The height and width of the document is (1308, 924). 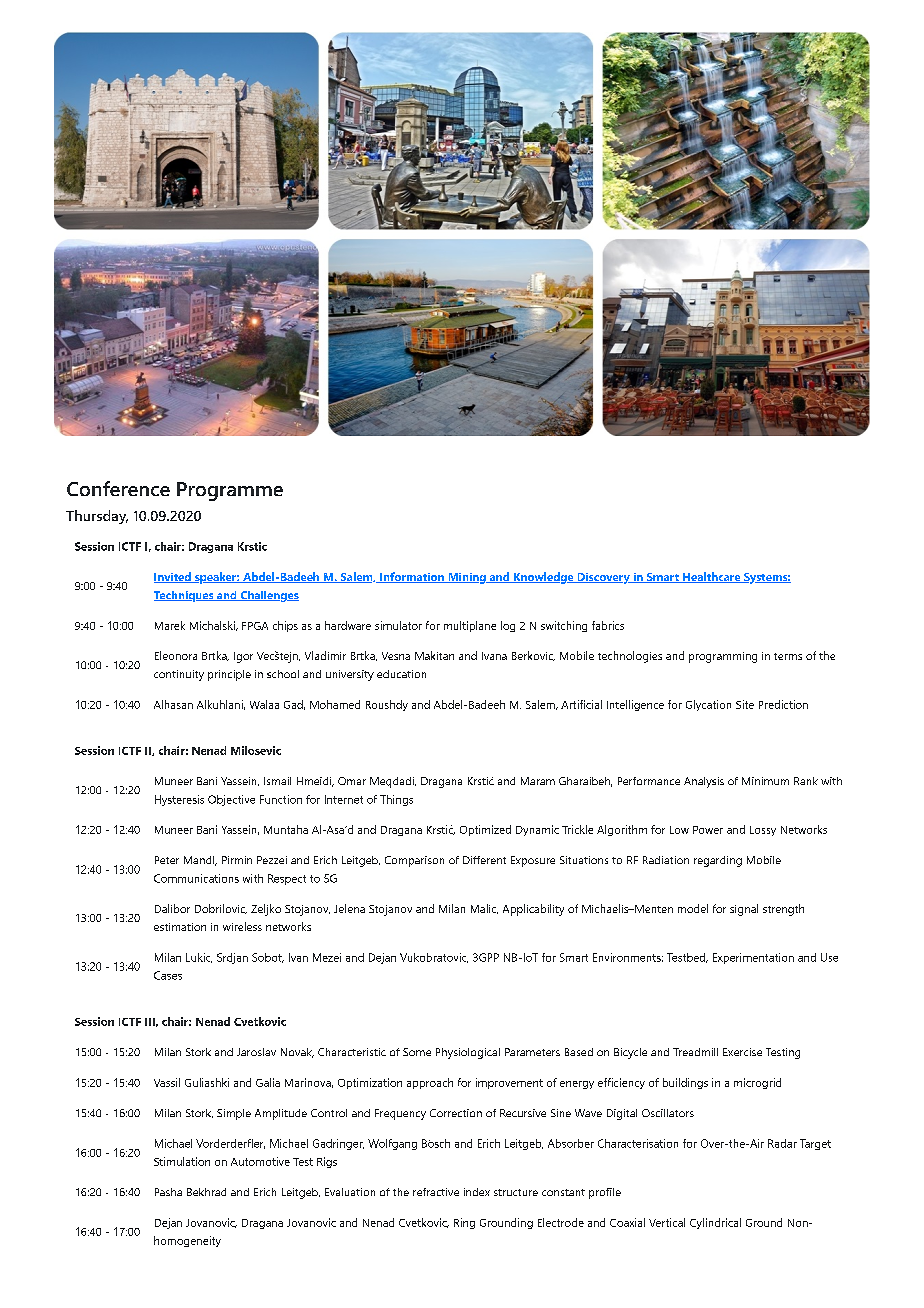 I want to click on Exercise, so click(x=742, y=1052).
